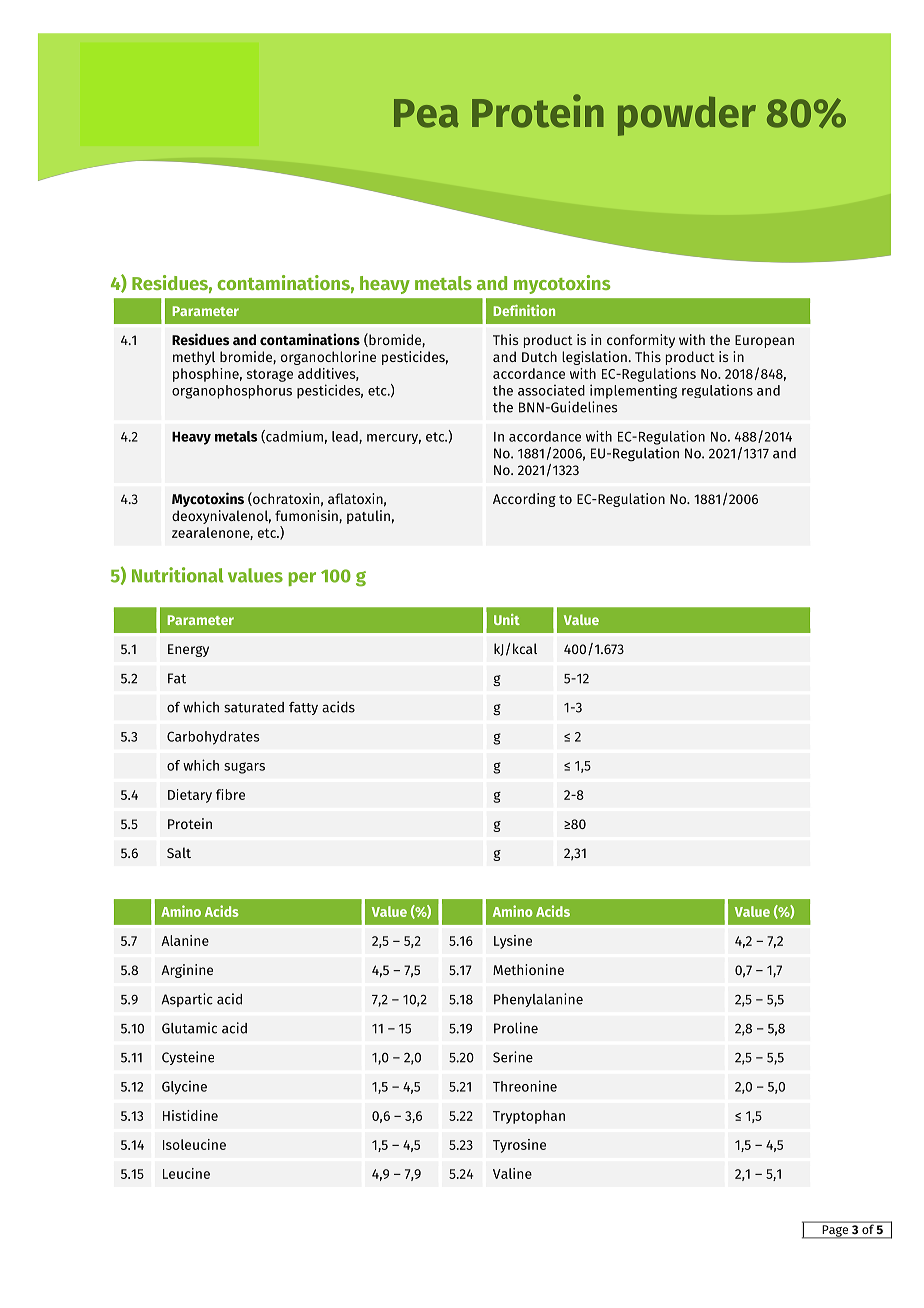 This screenshot has height=1308, width=924. I want to click on Arginine, so click(187, 971).
